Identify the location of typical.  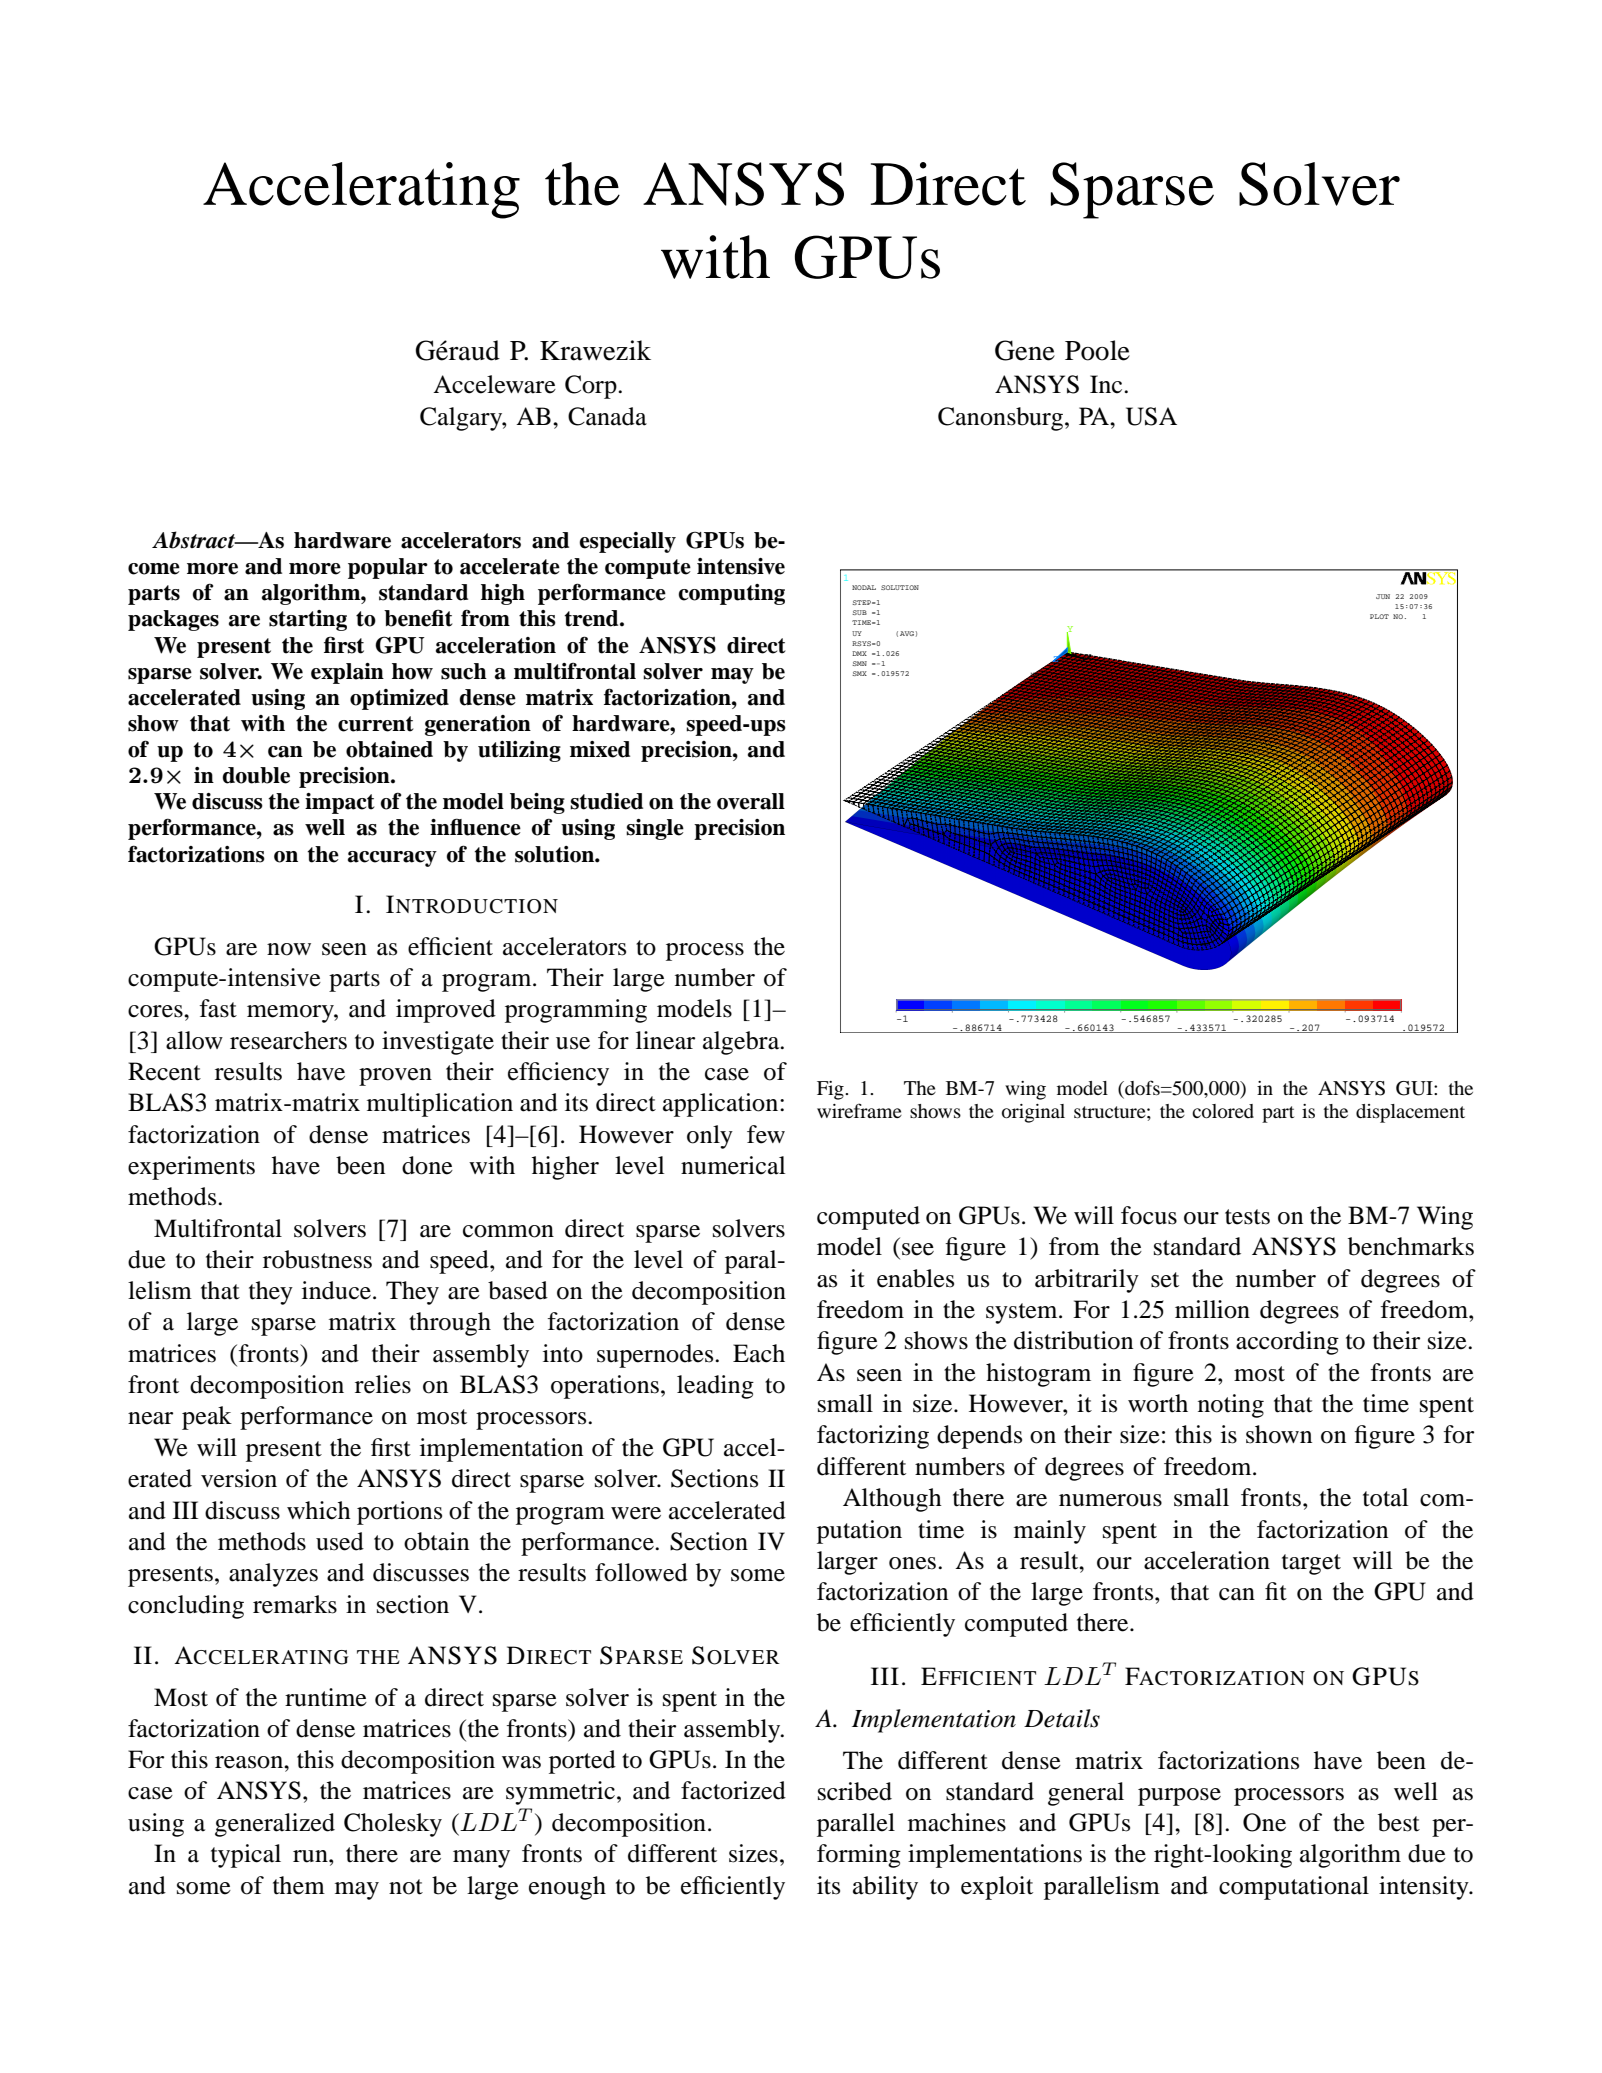
(246, 1856).
